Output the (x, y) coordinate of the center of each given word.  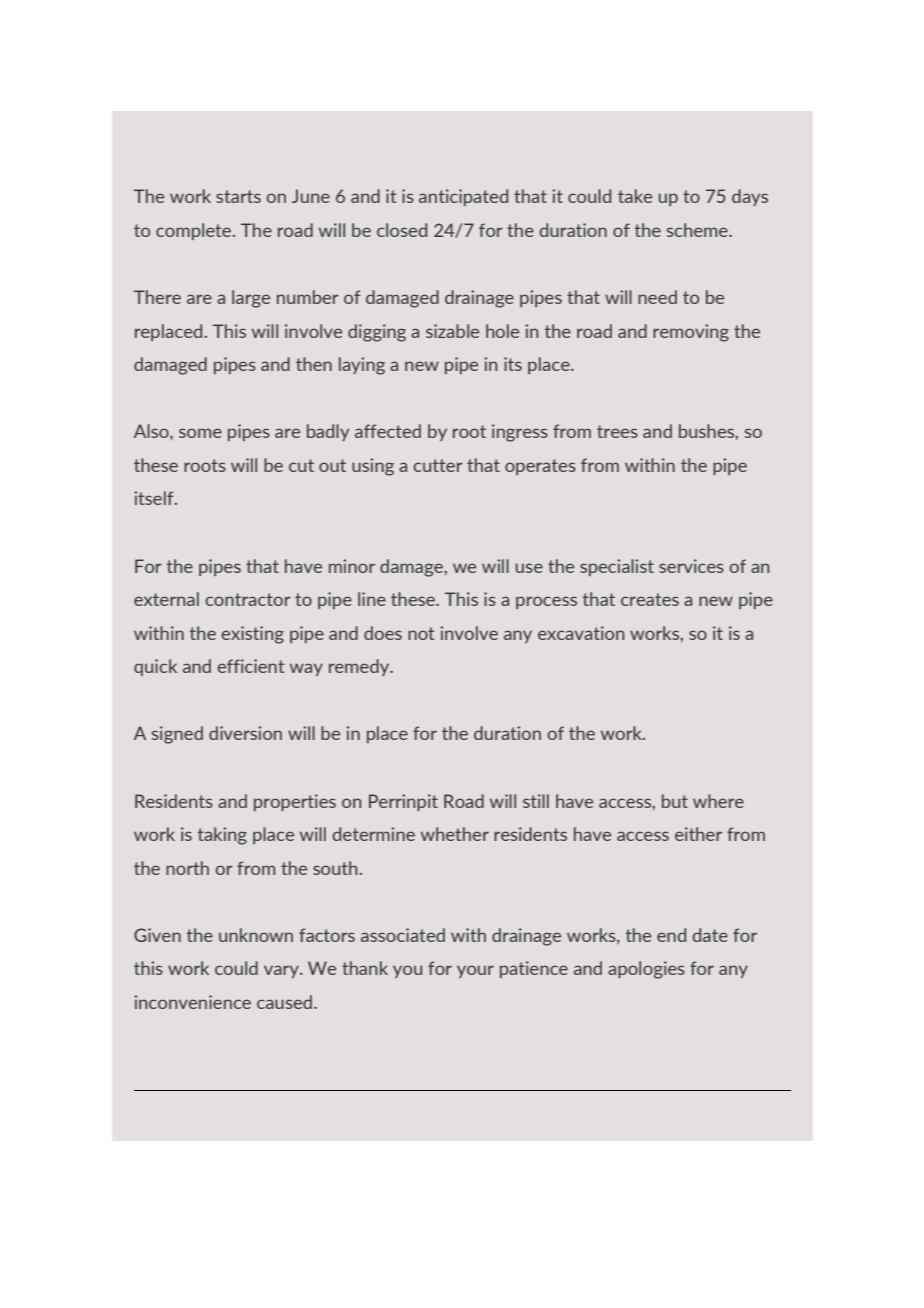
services (691, 566)
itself (155, 498)
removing (691, 333)
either (698, 834)
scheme (698, 230)
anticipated (463, 197)
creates (650, 599)
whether (455, 834)
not (421, 633)
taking (222, 836)
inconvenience (192, 1002)
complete (195, 231)
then (314, 364)
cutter (438, 465)
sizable (452, 331)
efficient (251, 666)
